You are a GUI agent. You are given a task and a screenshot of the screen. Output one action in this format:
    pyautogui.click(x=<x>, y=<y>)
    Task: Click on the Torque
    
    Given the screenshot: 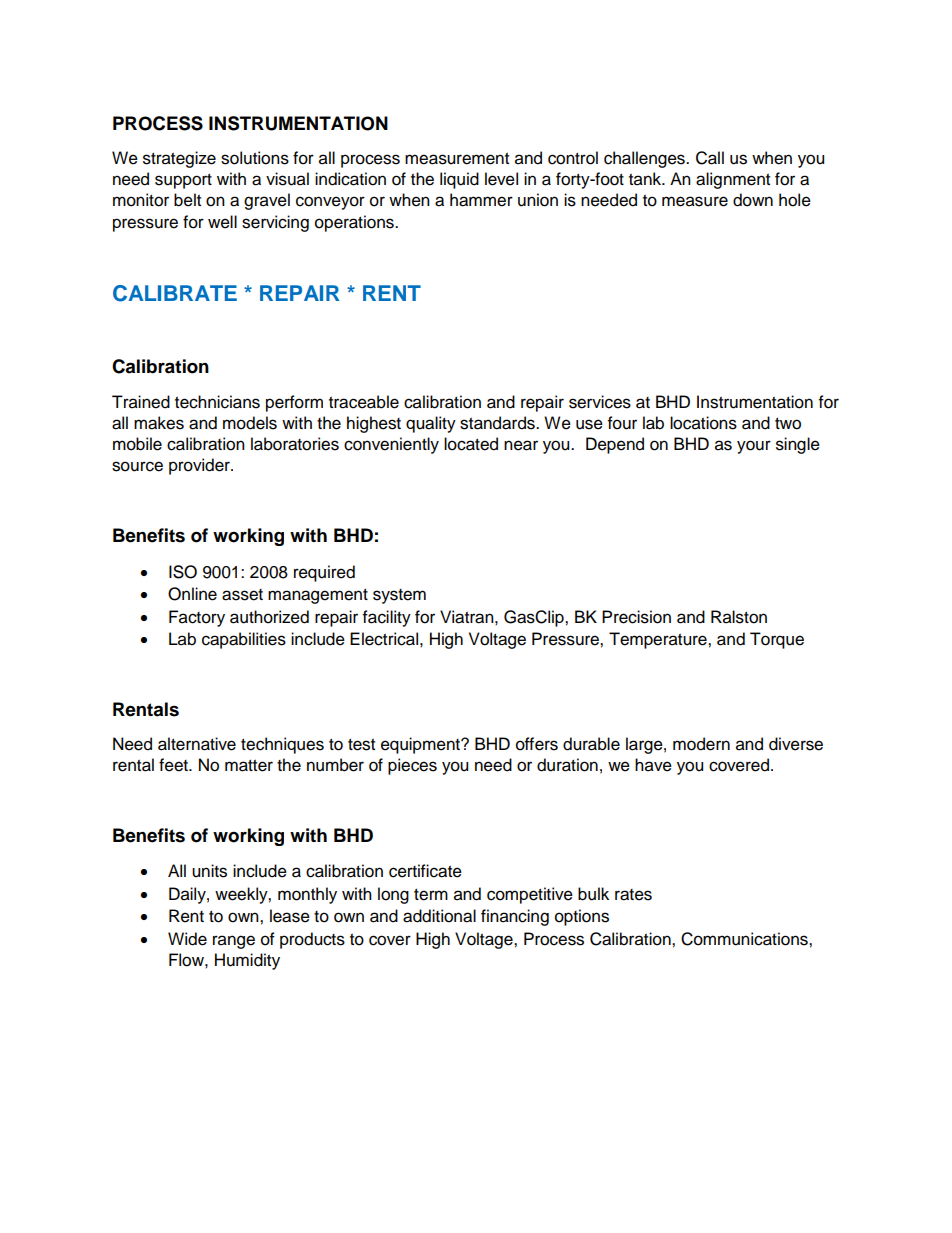 What is the action you would take?
    pyautogui.click(x=777, y=640)
